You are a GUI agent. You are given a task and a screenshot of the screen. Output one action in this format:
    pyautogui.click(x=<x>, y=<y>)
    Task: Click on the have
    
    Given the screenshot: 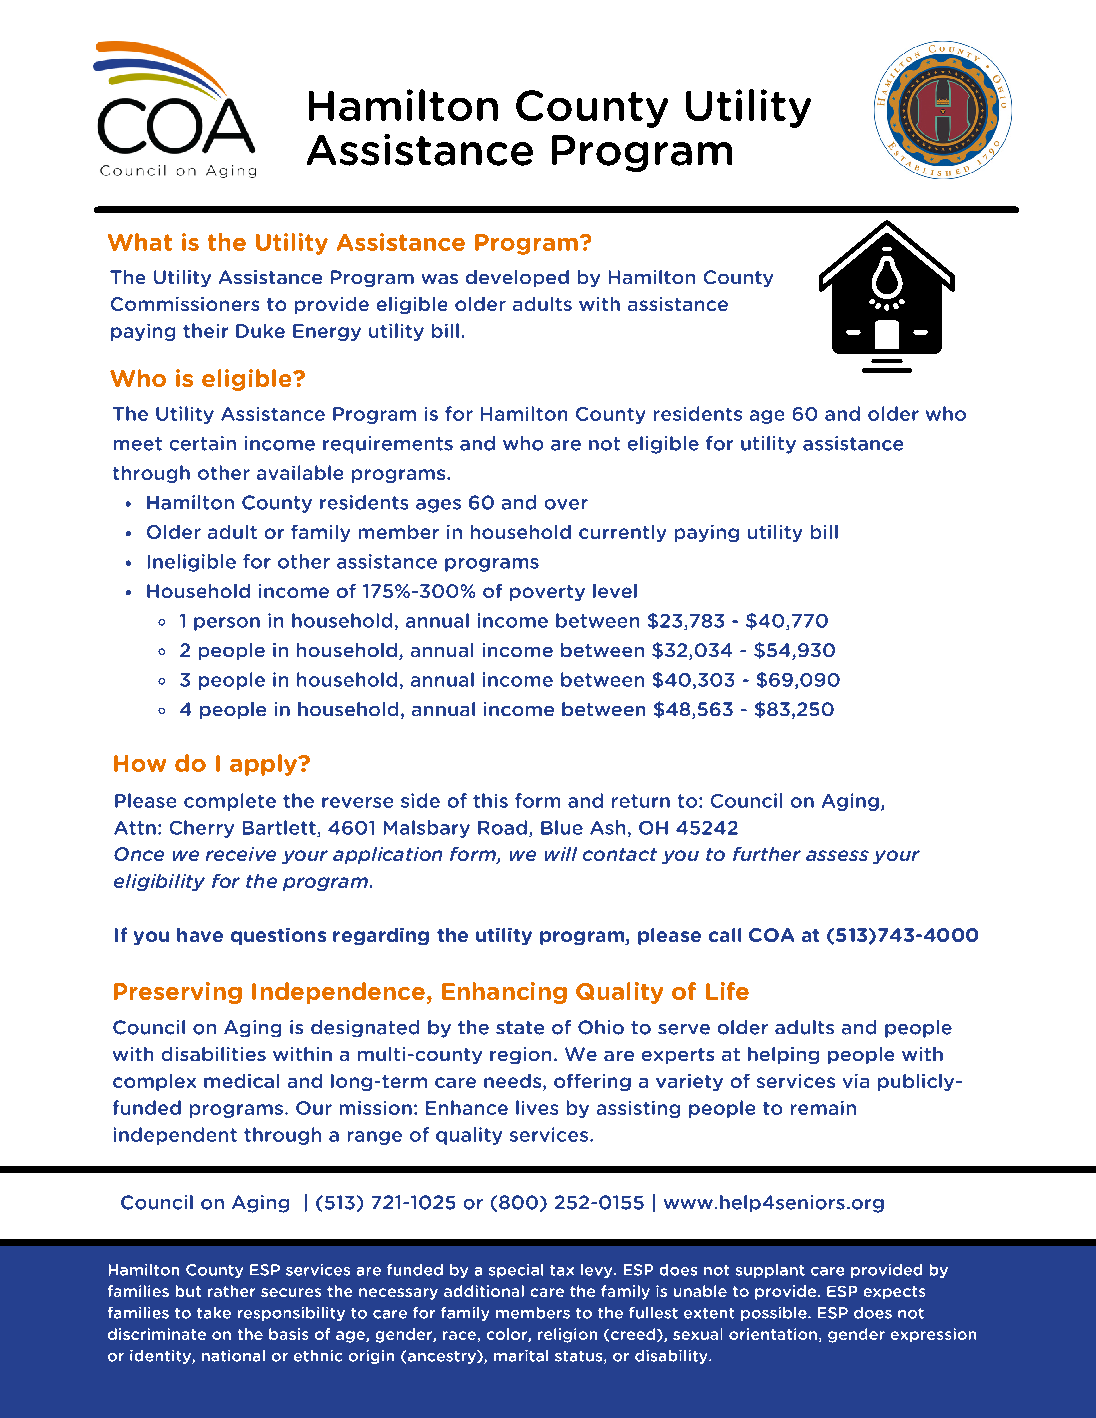 What is the action you would take?
    pyautogui.click(x=200, y=935)
